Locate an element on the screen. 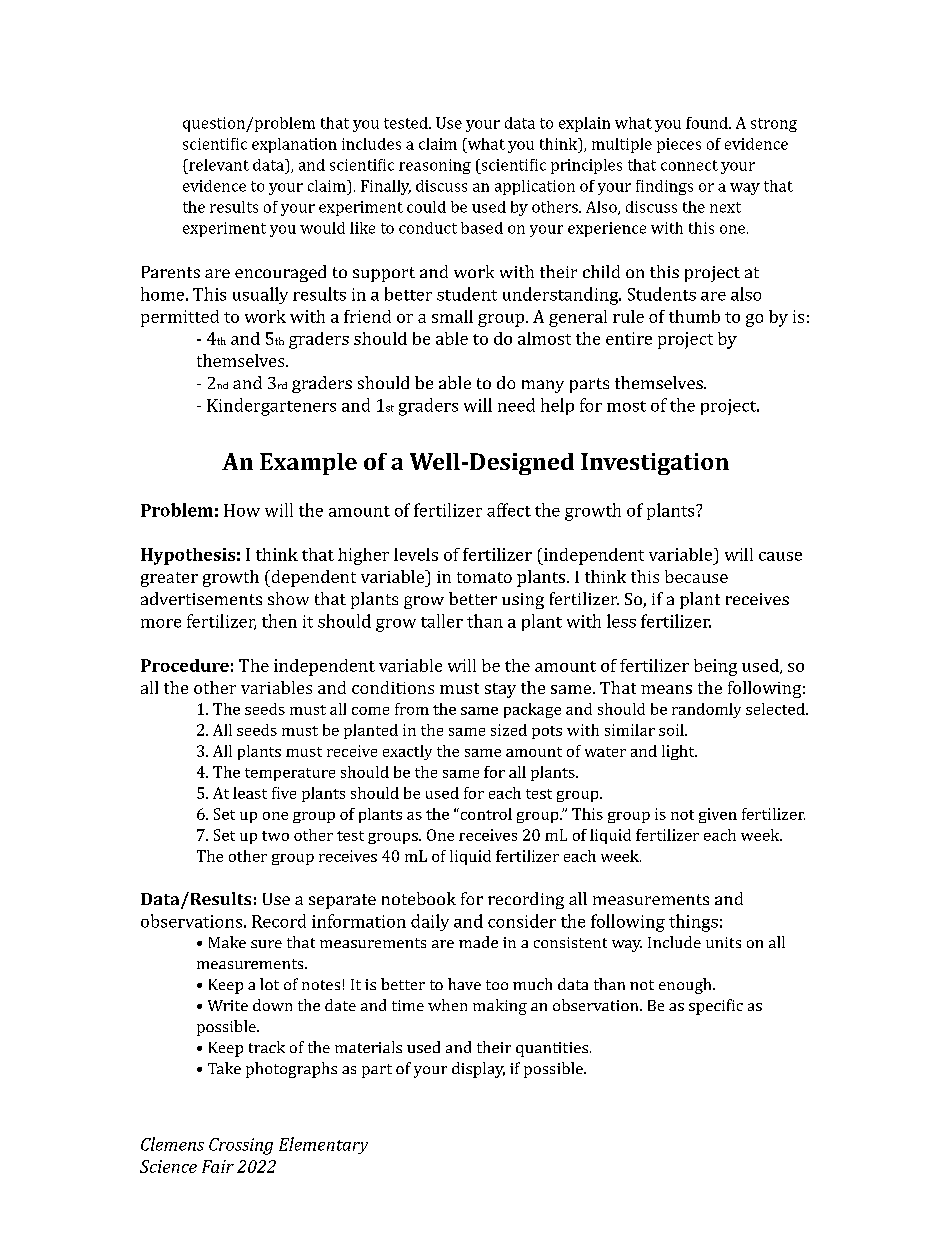 This screenshot has width=952, height=1233. Investigation is located at coordinates (655, 464).
